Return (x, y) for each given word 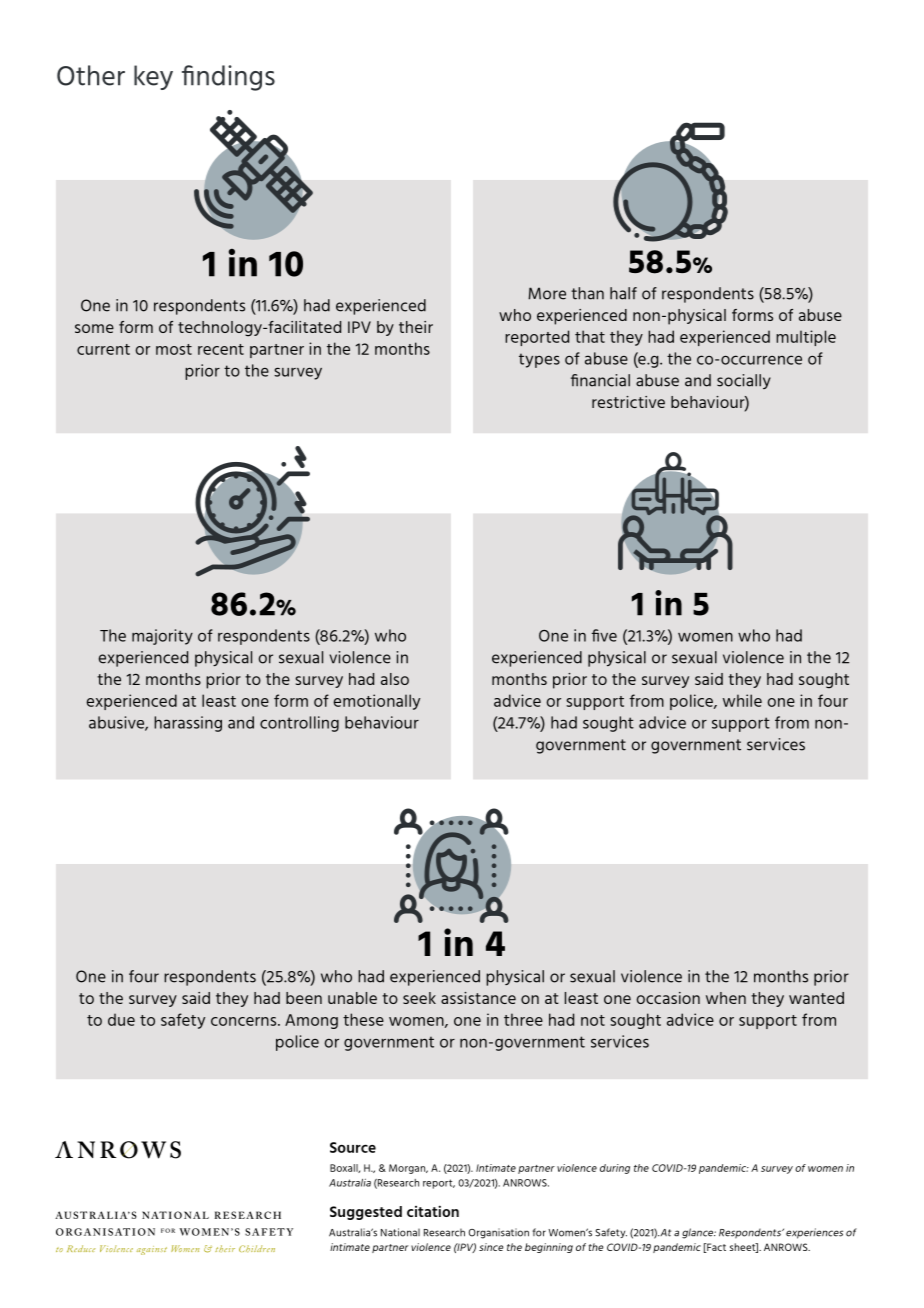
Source (353, 1147)
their (416, 327)
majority (162, 637)
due (121, 1019)
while (742, 700)
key (153, 77)
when (726, 998)
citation (433, 1211)
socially (744, 381)
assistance (478, 998)
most (174, 349)
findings (228, 78)
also (395, 679)
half (623, 293)
